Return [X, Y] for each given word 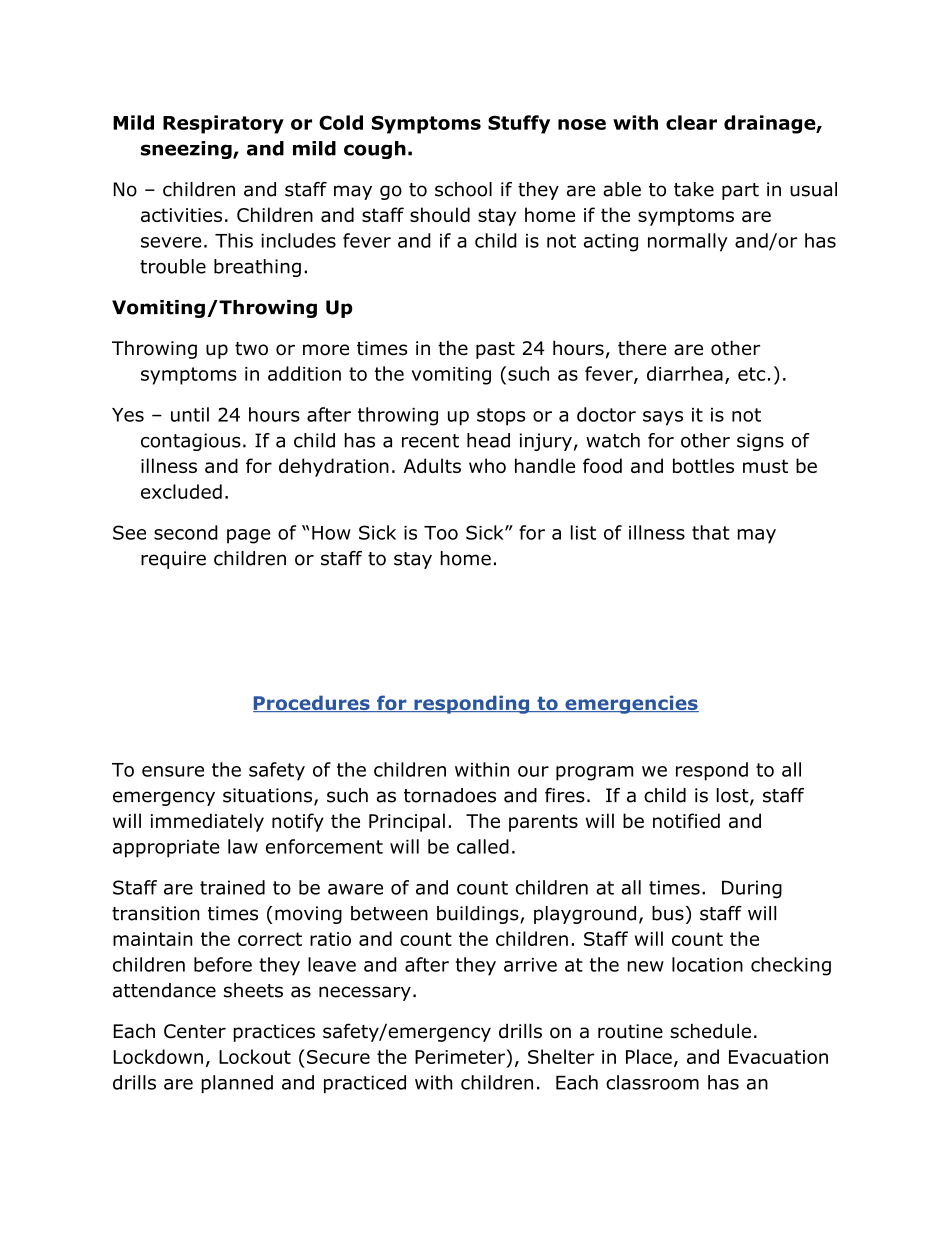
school [463, 189]
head [488, 440]
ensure [173, 771]
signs [760, 442]
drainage [770, 124]
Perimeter [461, 1056]
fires [565, 795]
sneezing [187, 150]
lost [733, 795]
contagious [191, 442]
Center [195, 1031]
